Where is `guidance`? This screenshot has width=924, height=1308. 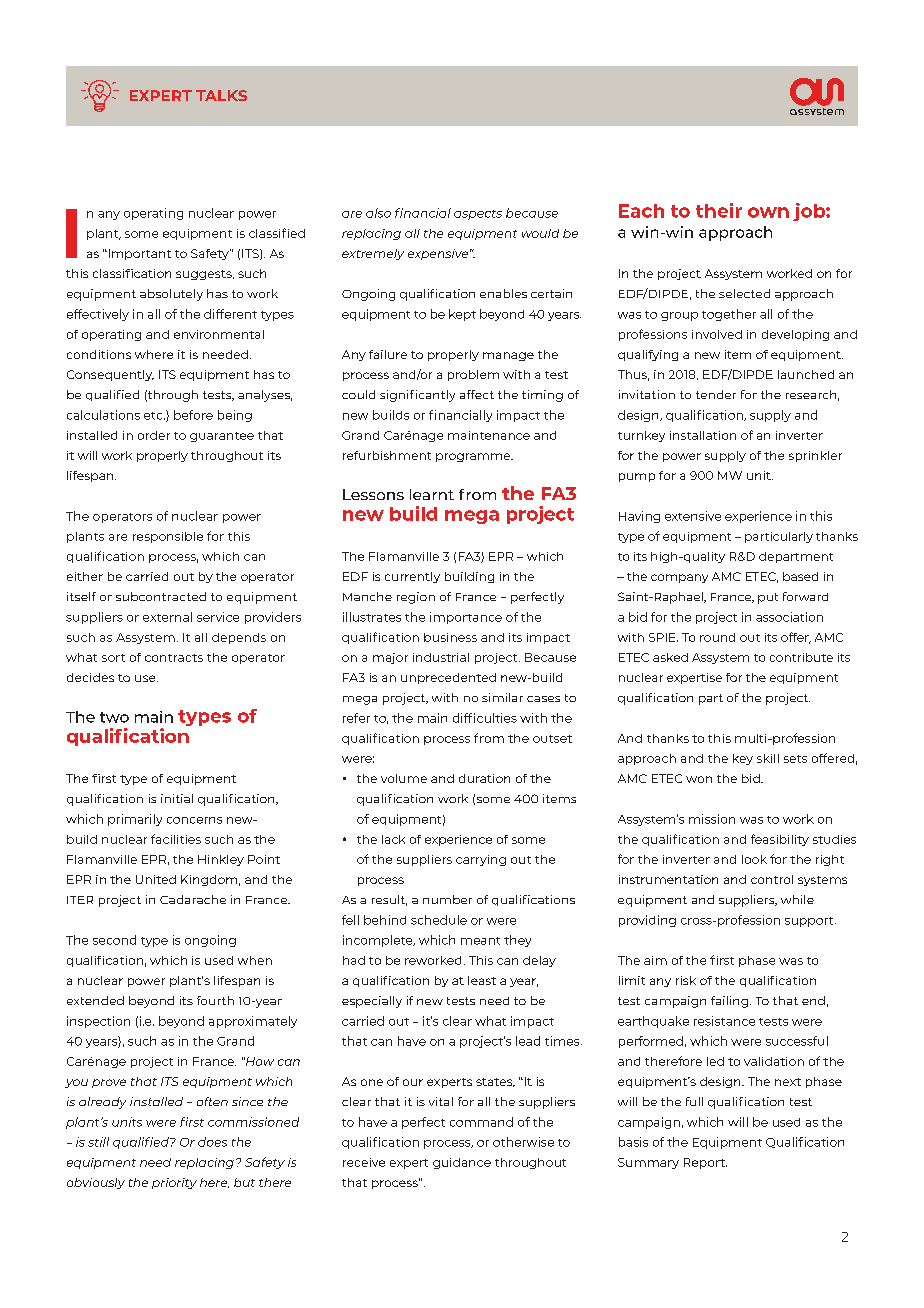
guidance is located at coordinates (462, 1163).
